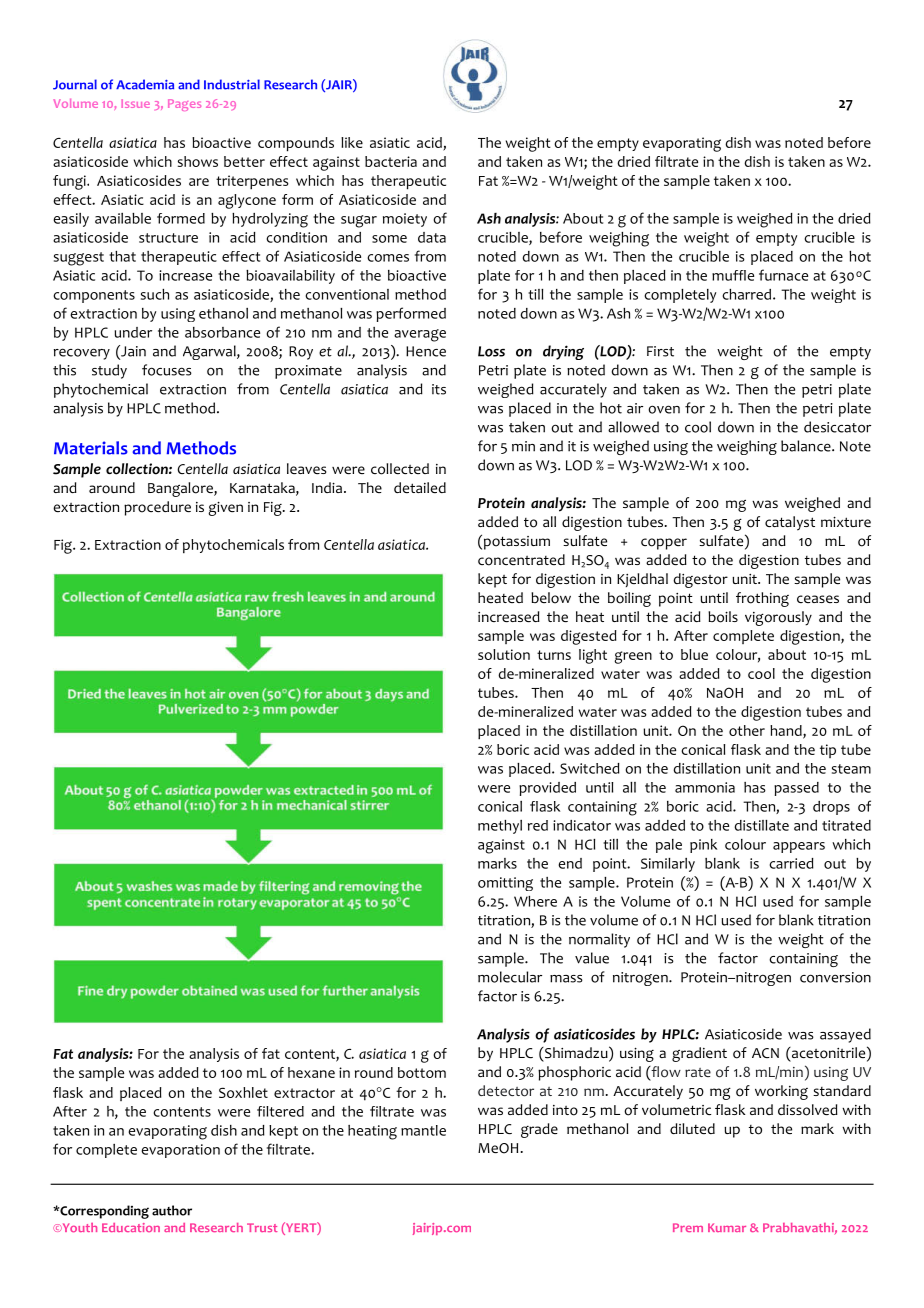  I want to click on hexane, so click(311, 1072).
